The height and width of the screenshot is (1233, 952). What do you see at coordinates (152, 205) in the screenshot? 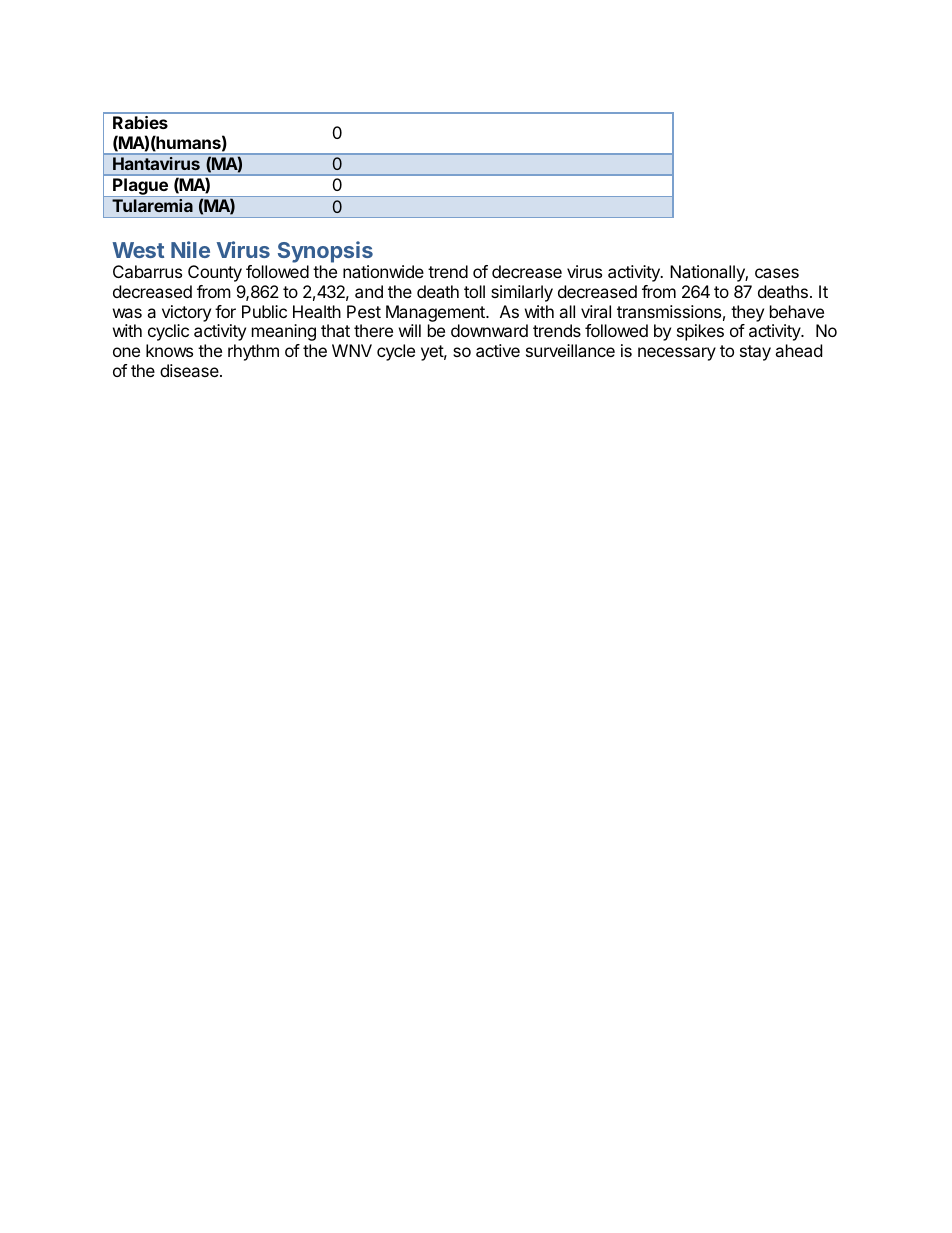
I see `Tularemia` at bounding box center [152, 205].
